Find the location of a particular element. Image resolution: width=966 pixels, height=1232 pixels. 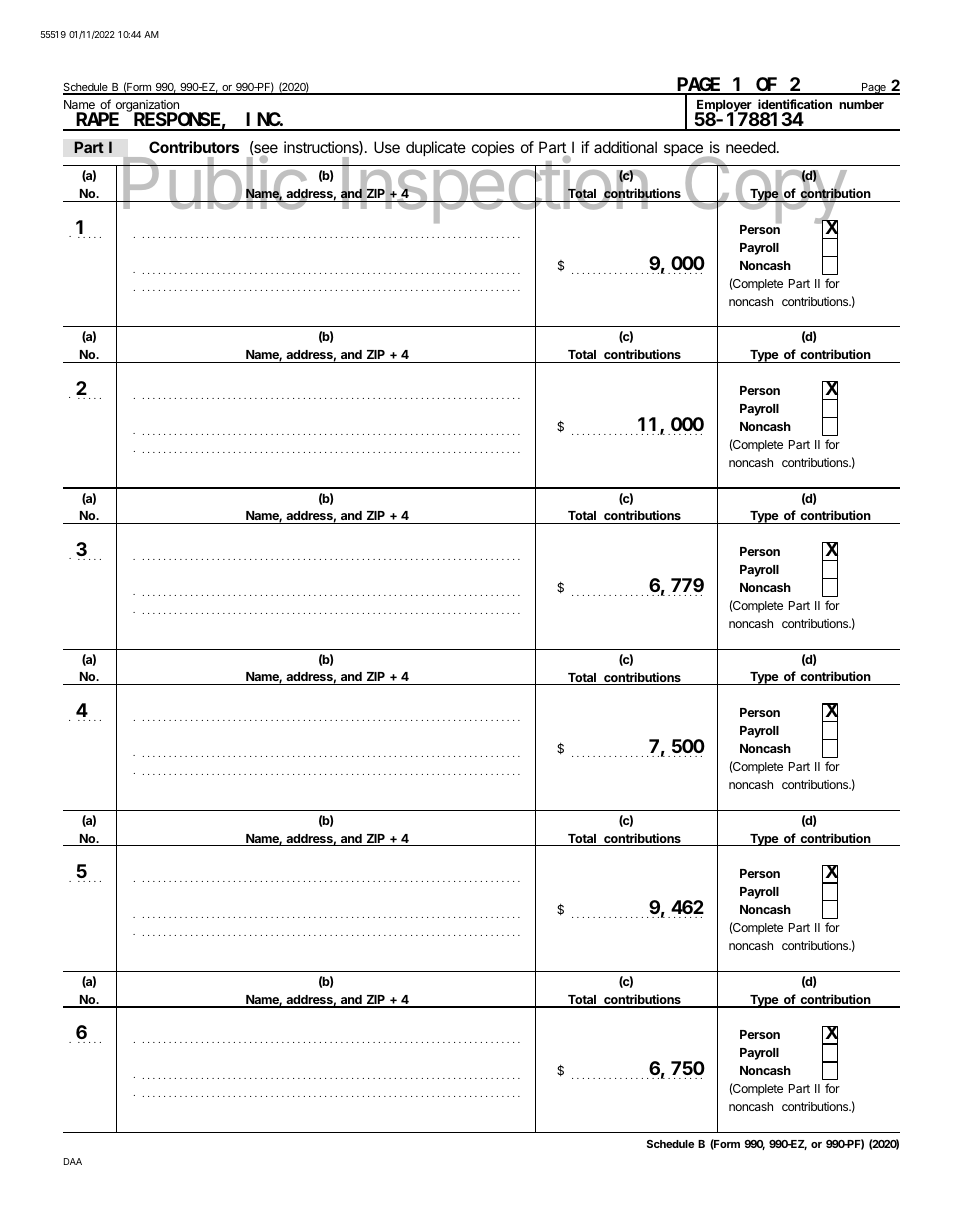

identification is located at coordinates (795, 104).
